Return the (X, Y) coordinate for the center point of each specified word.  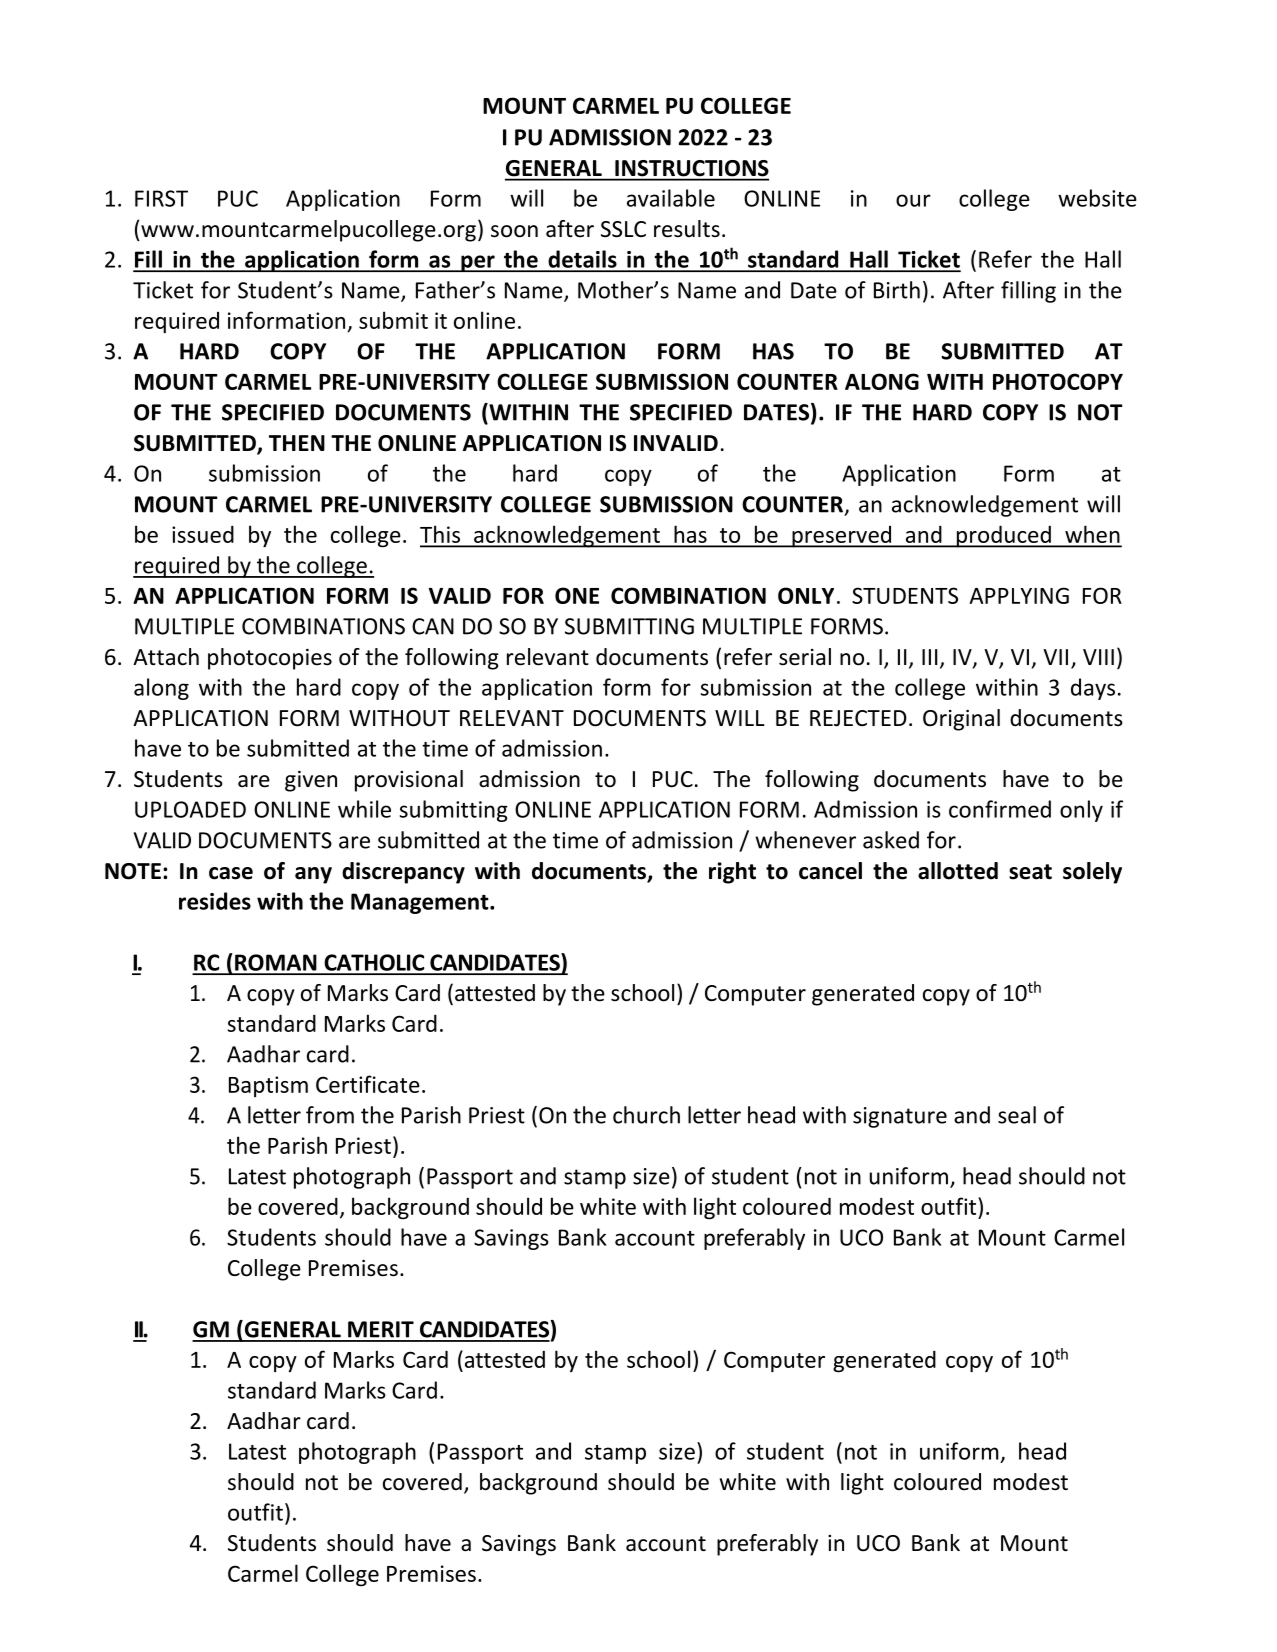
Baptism (268, 1086)
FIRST (161, 198)
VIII (1098, 657)
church (646, 1115)
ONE (577, 595)
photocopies (270, 659)
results (687, 229)
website (1097, 198)
